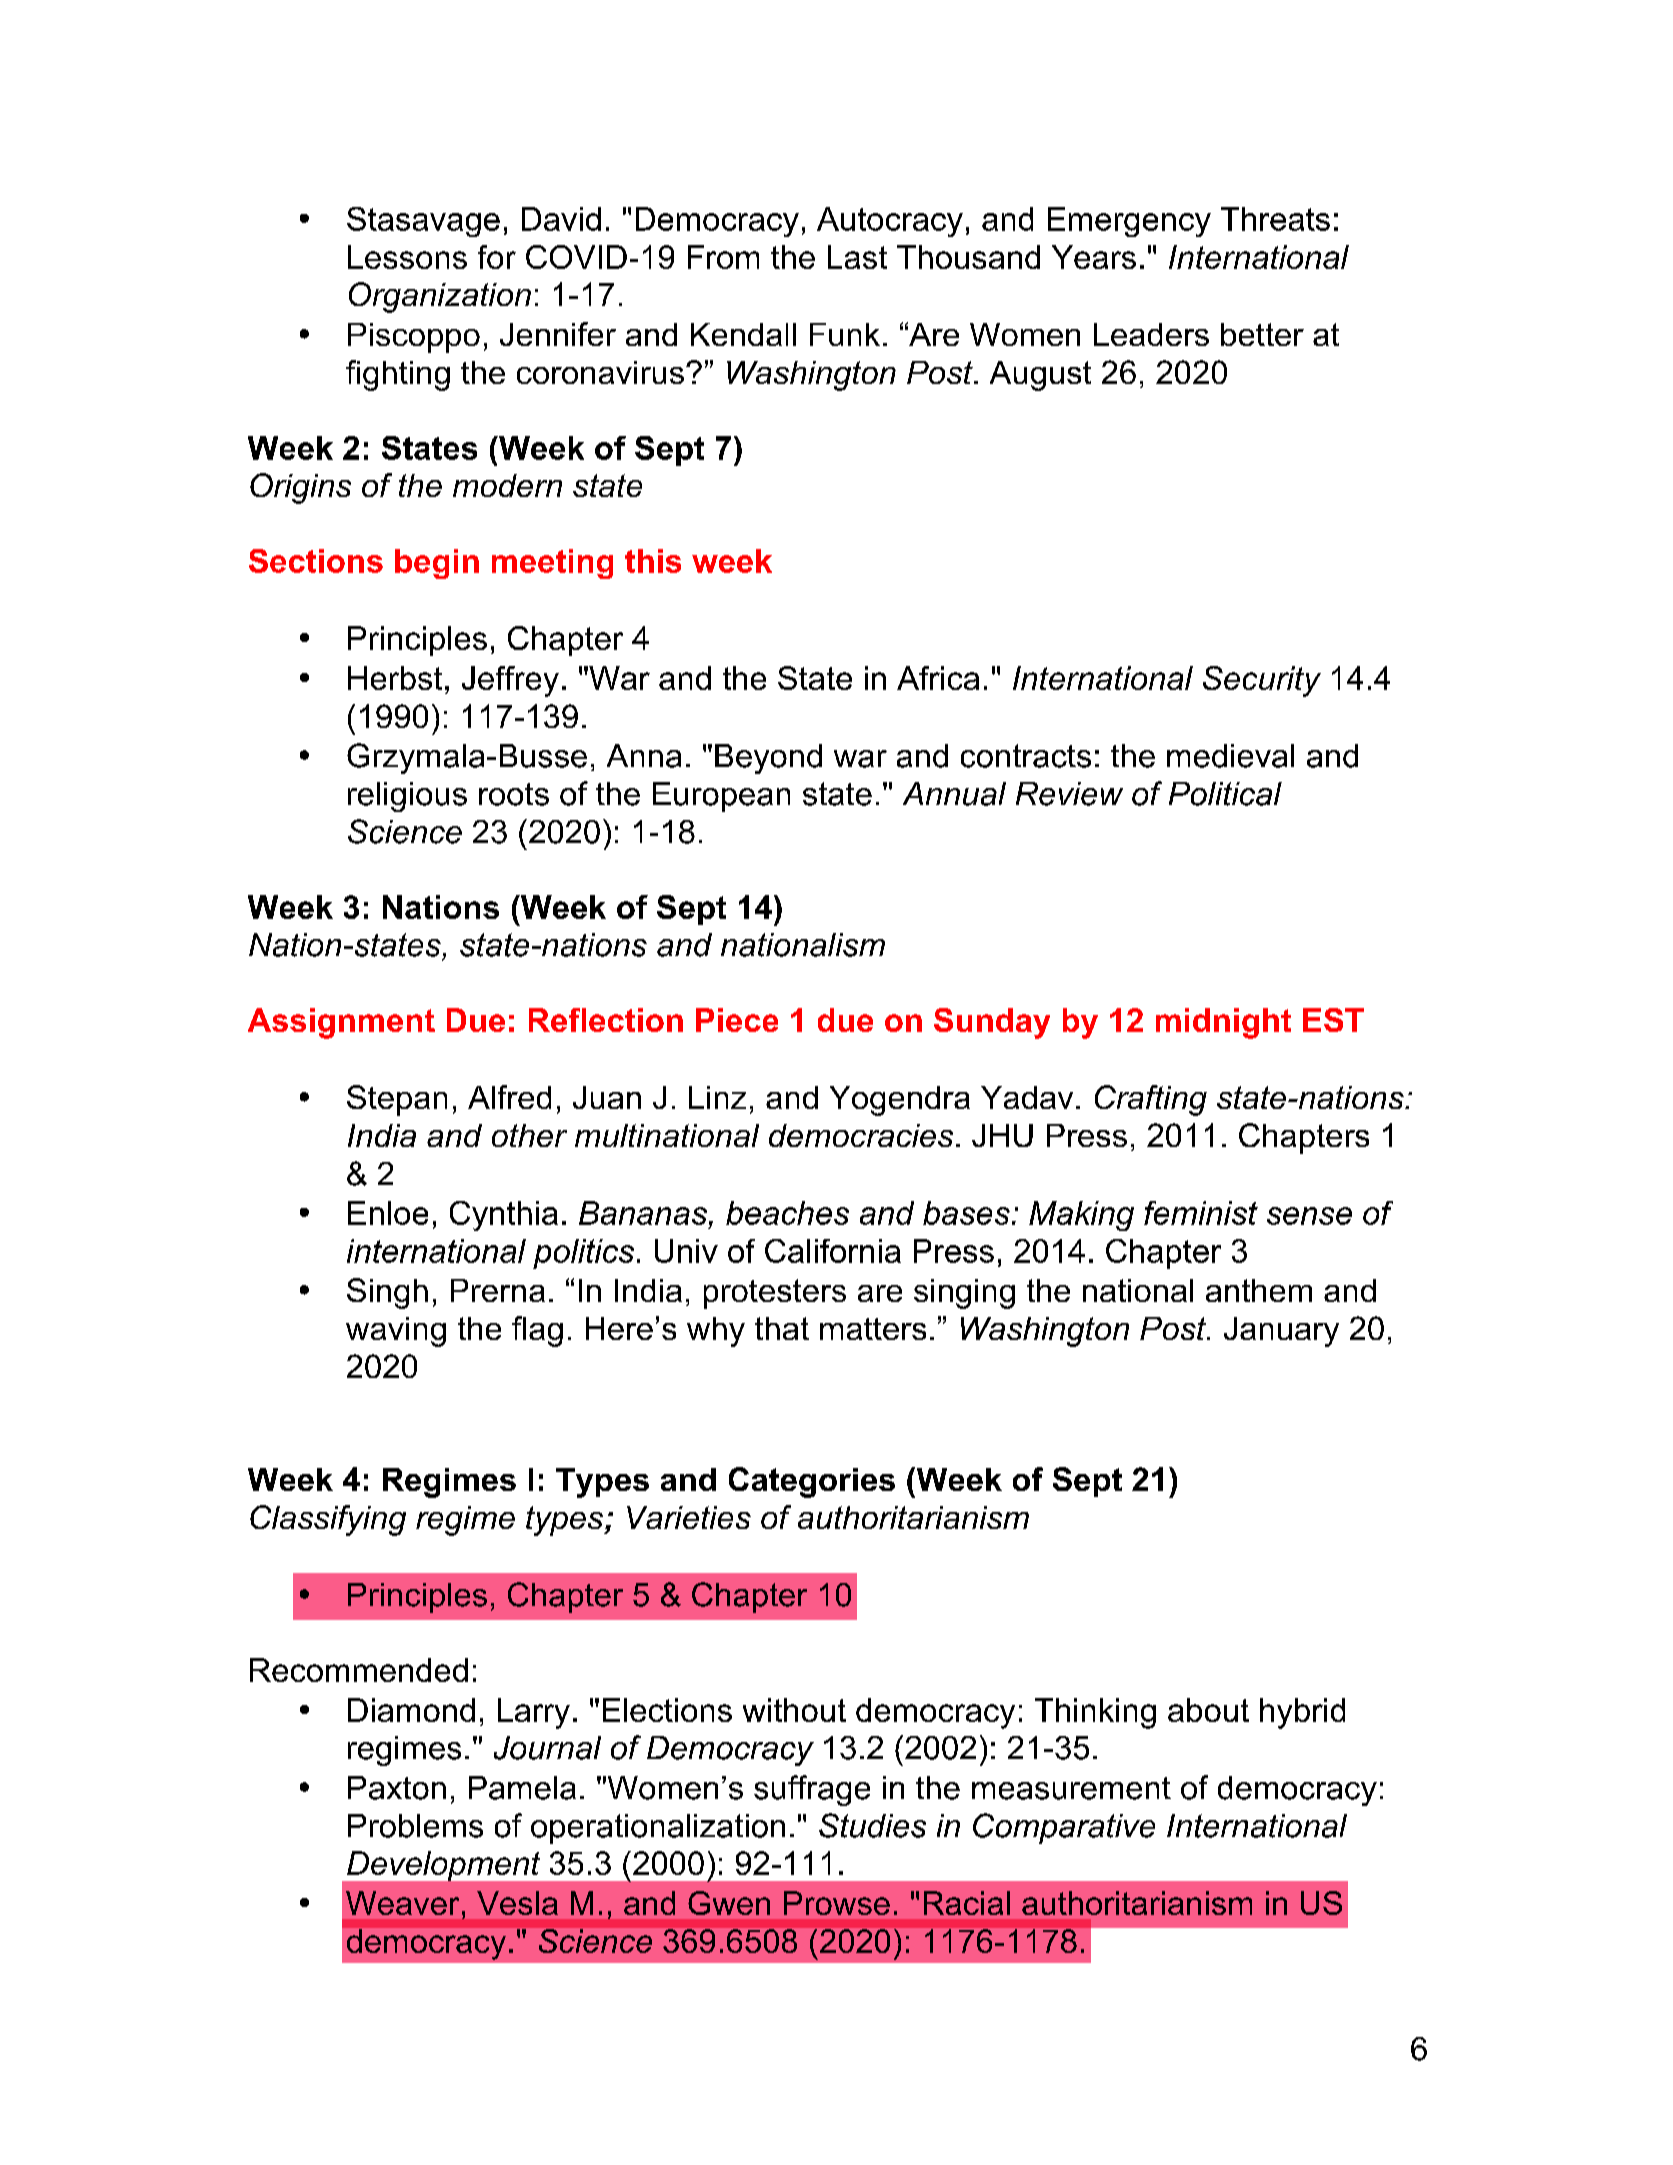  Describe the element at coordinates (1129, 222) in the document. I see `Emergency` at that location.
